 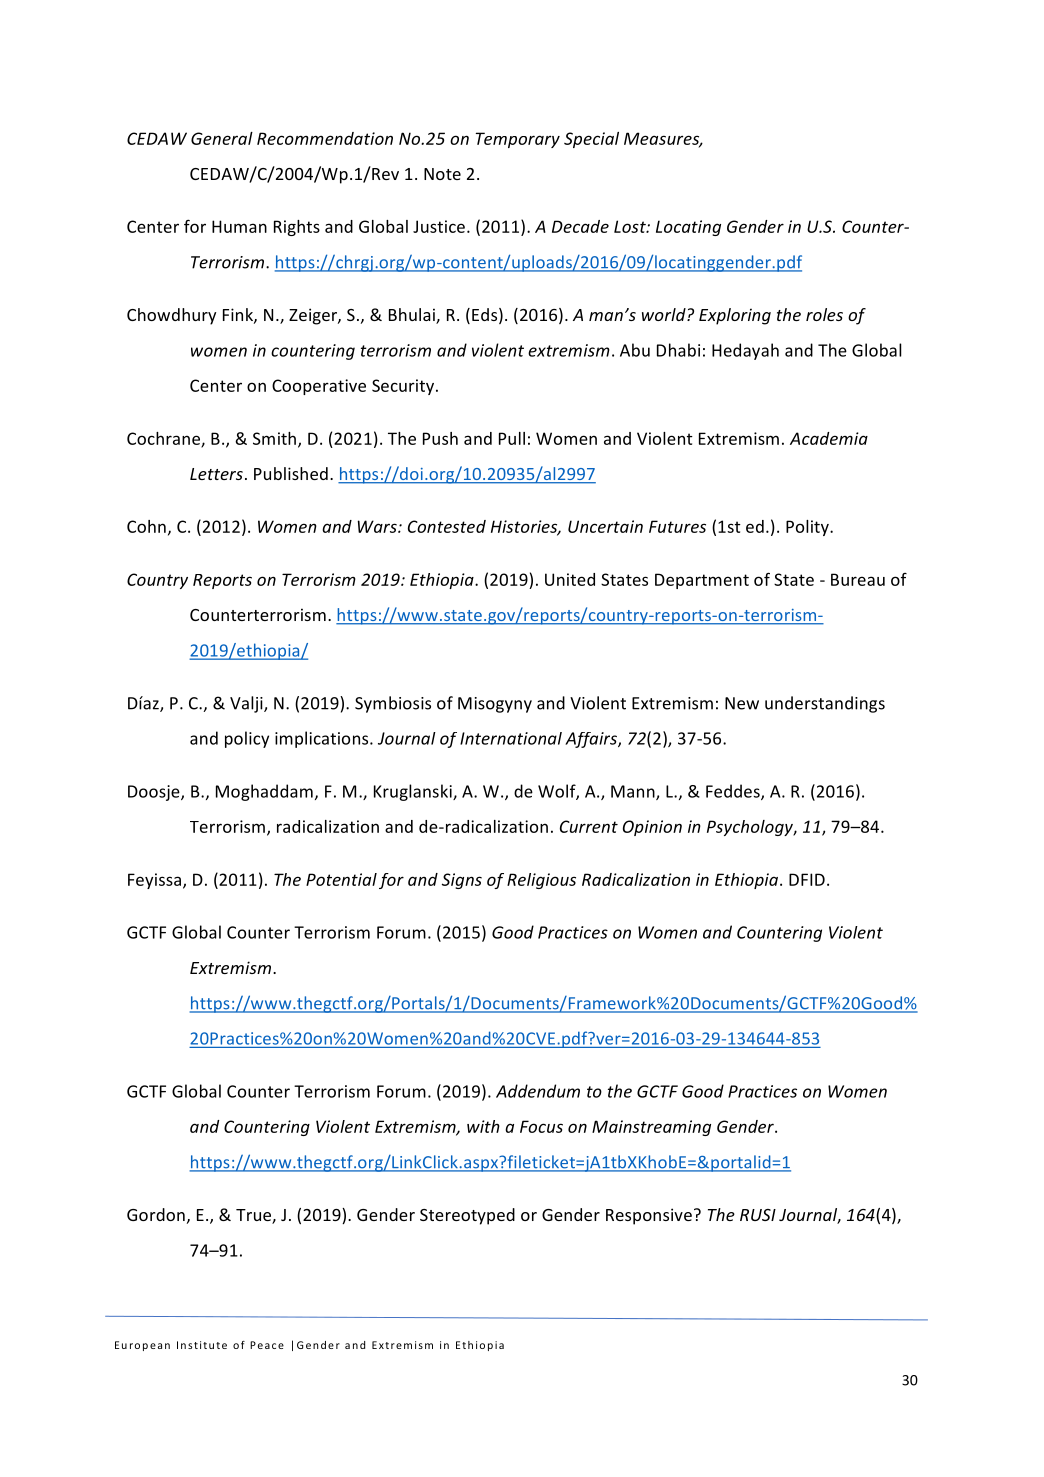 I want to click on New, so click(x=742, y=703).
